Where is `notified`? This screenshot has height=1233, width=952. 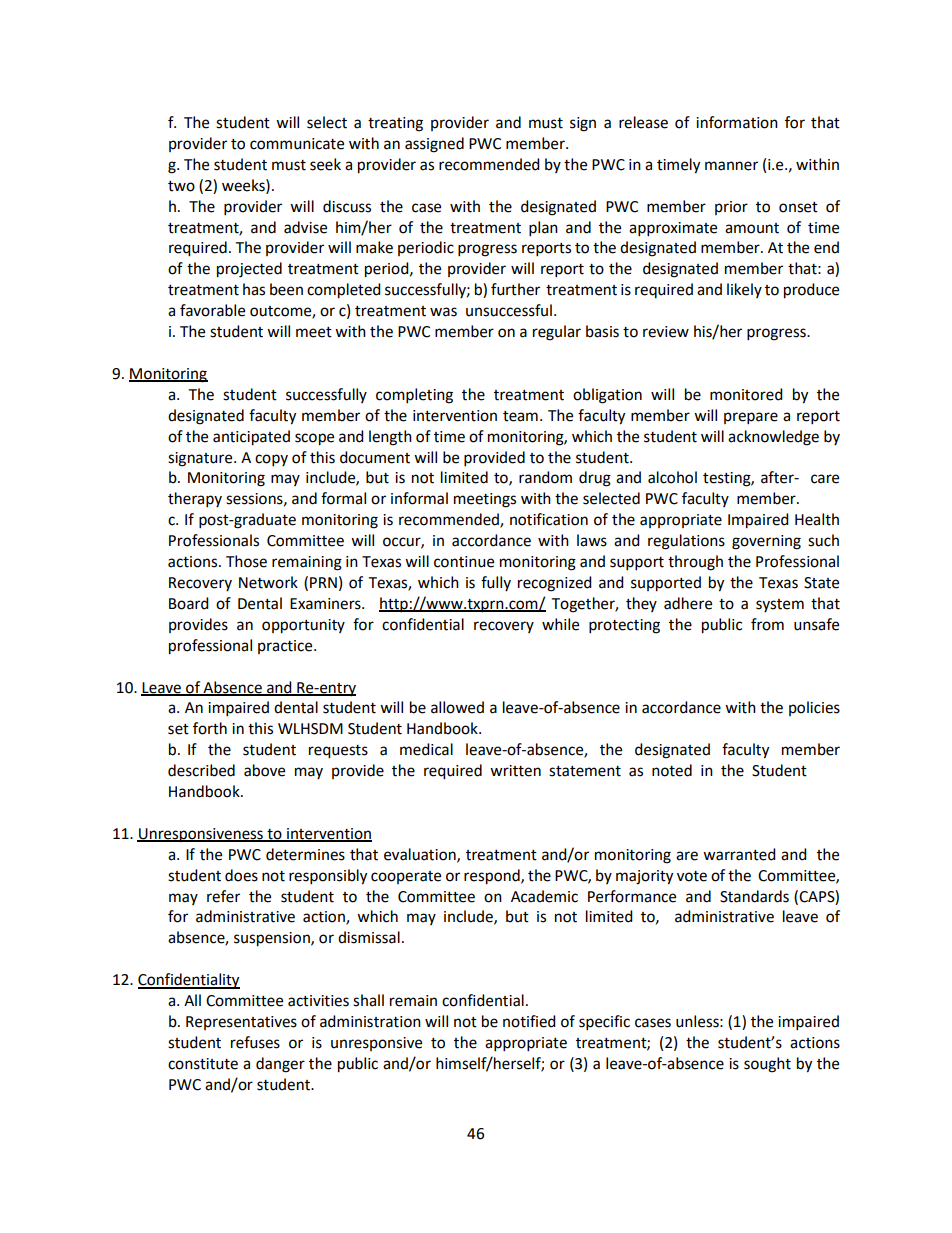
notified is located at coordinates (529, 1021).
